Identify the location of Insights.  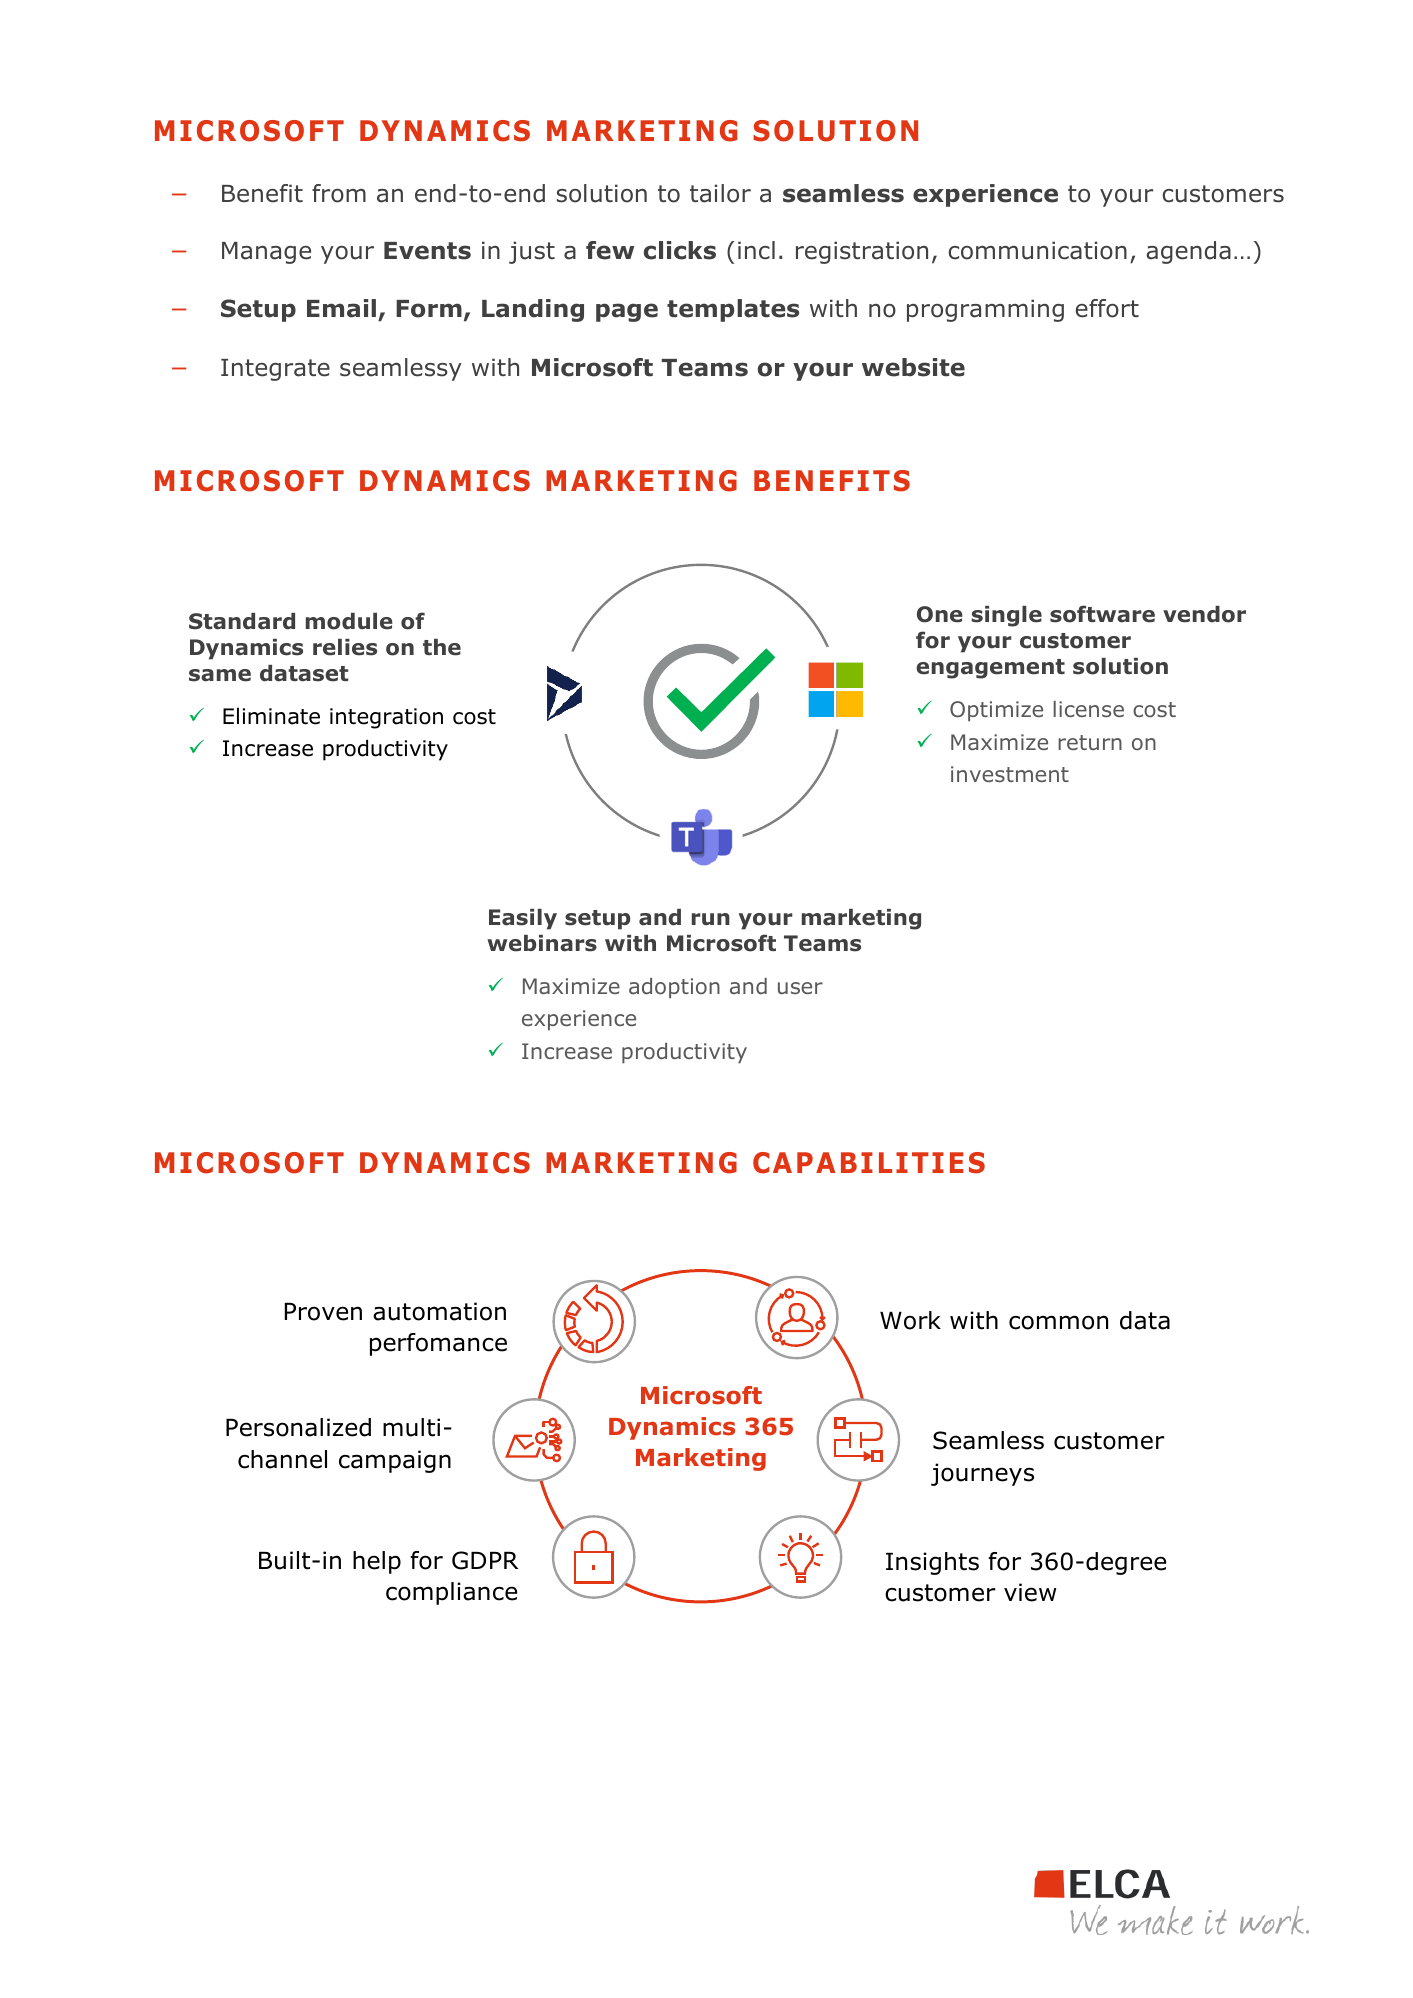
(932, 1563).
